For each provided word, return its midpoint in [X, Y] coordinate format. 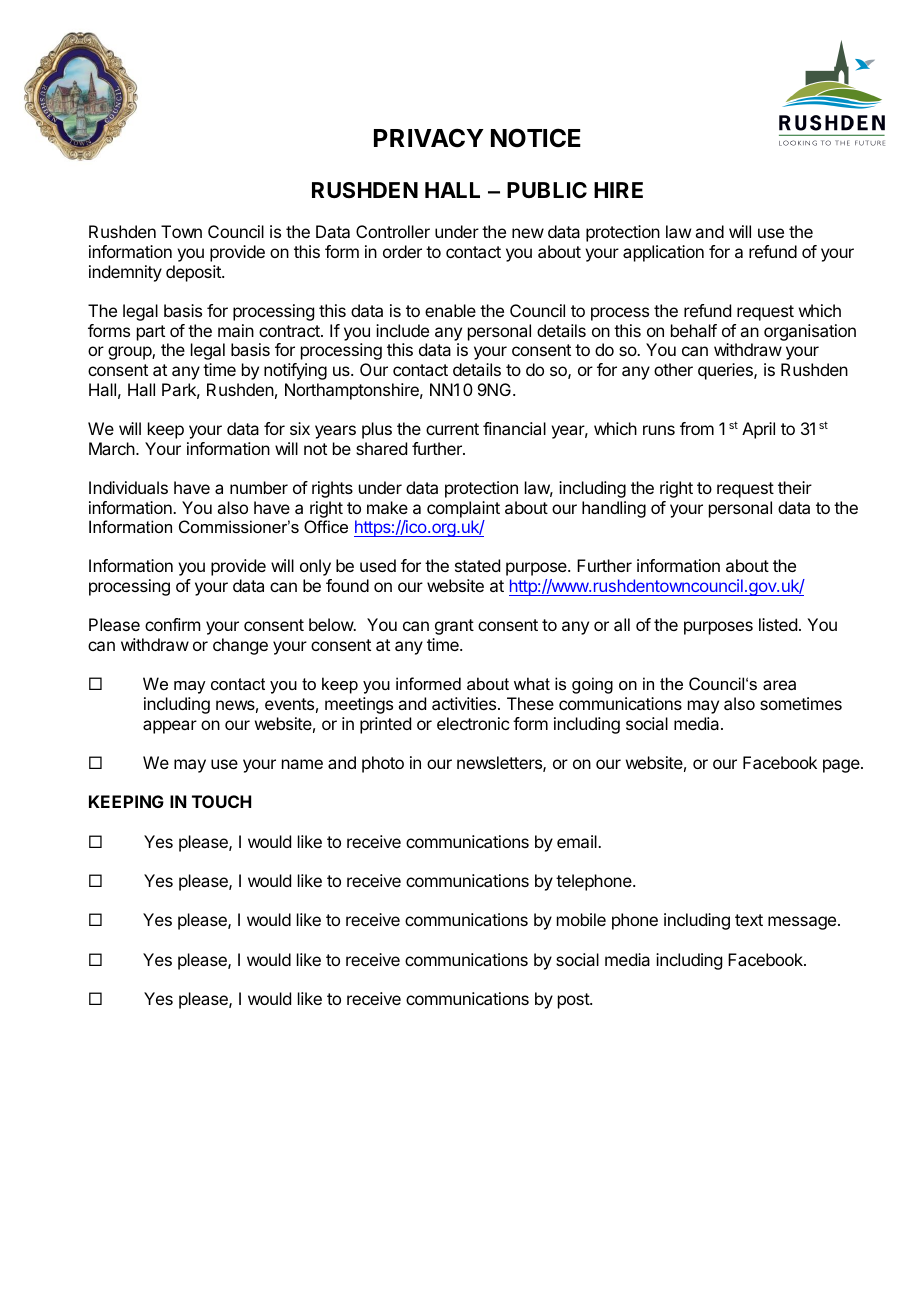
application [663, 253]
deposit [194, 273]
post [574, 1001]
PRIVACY [429, 138]
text [749, 920]
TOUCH [221, 801]
